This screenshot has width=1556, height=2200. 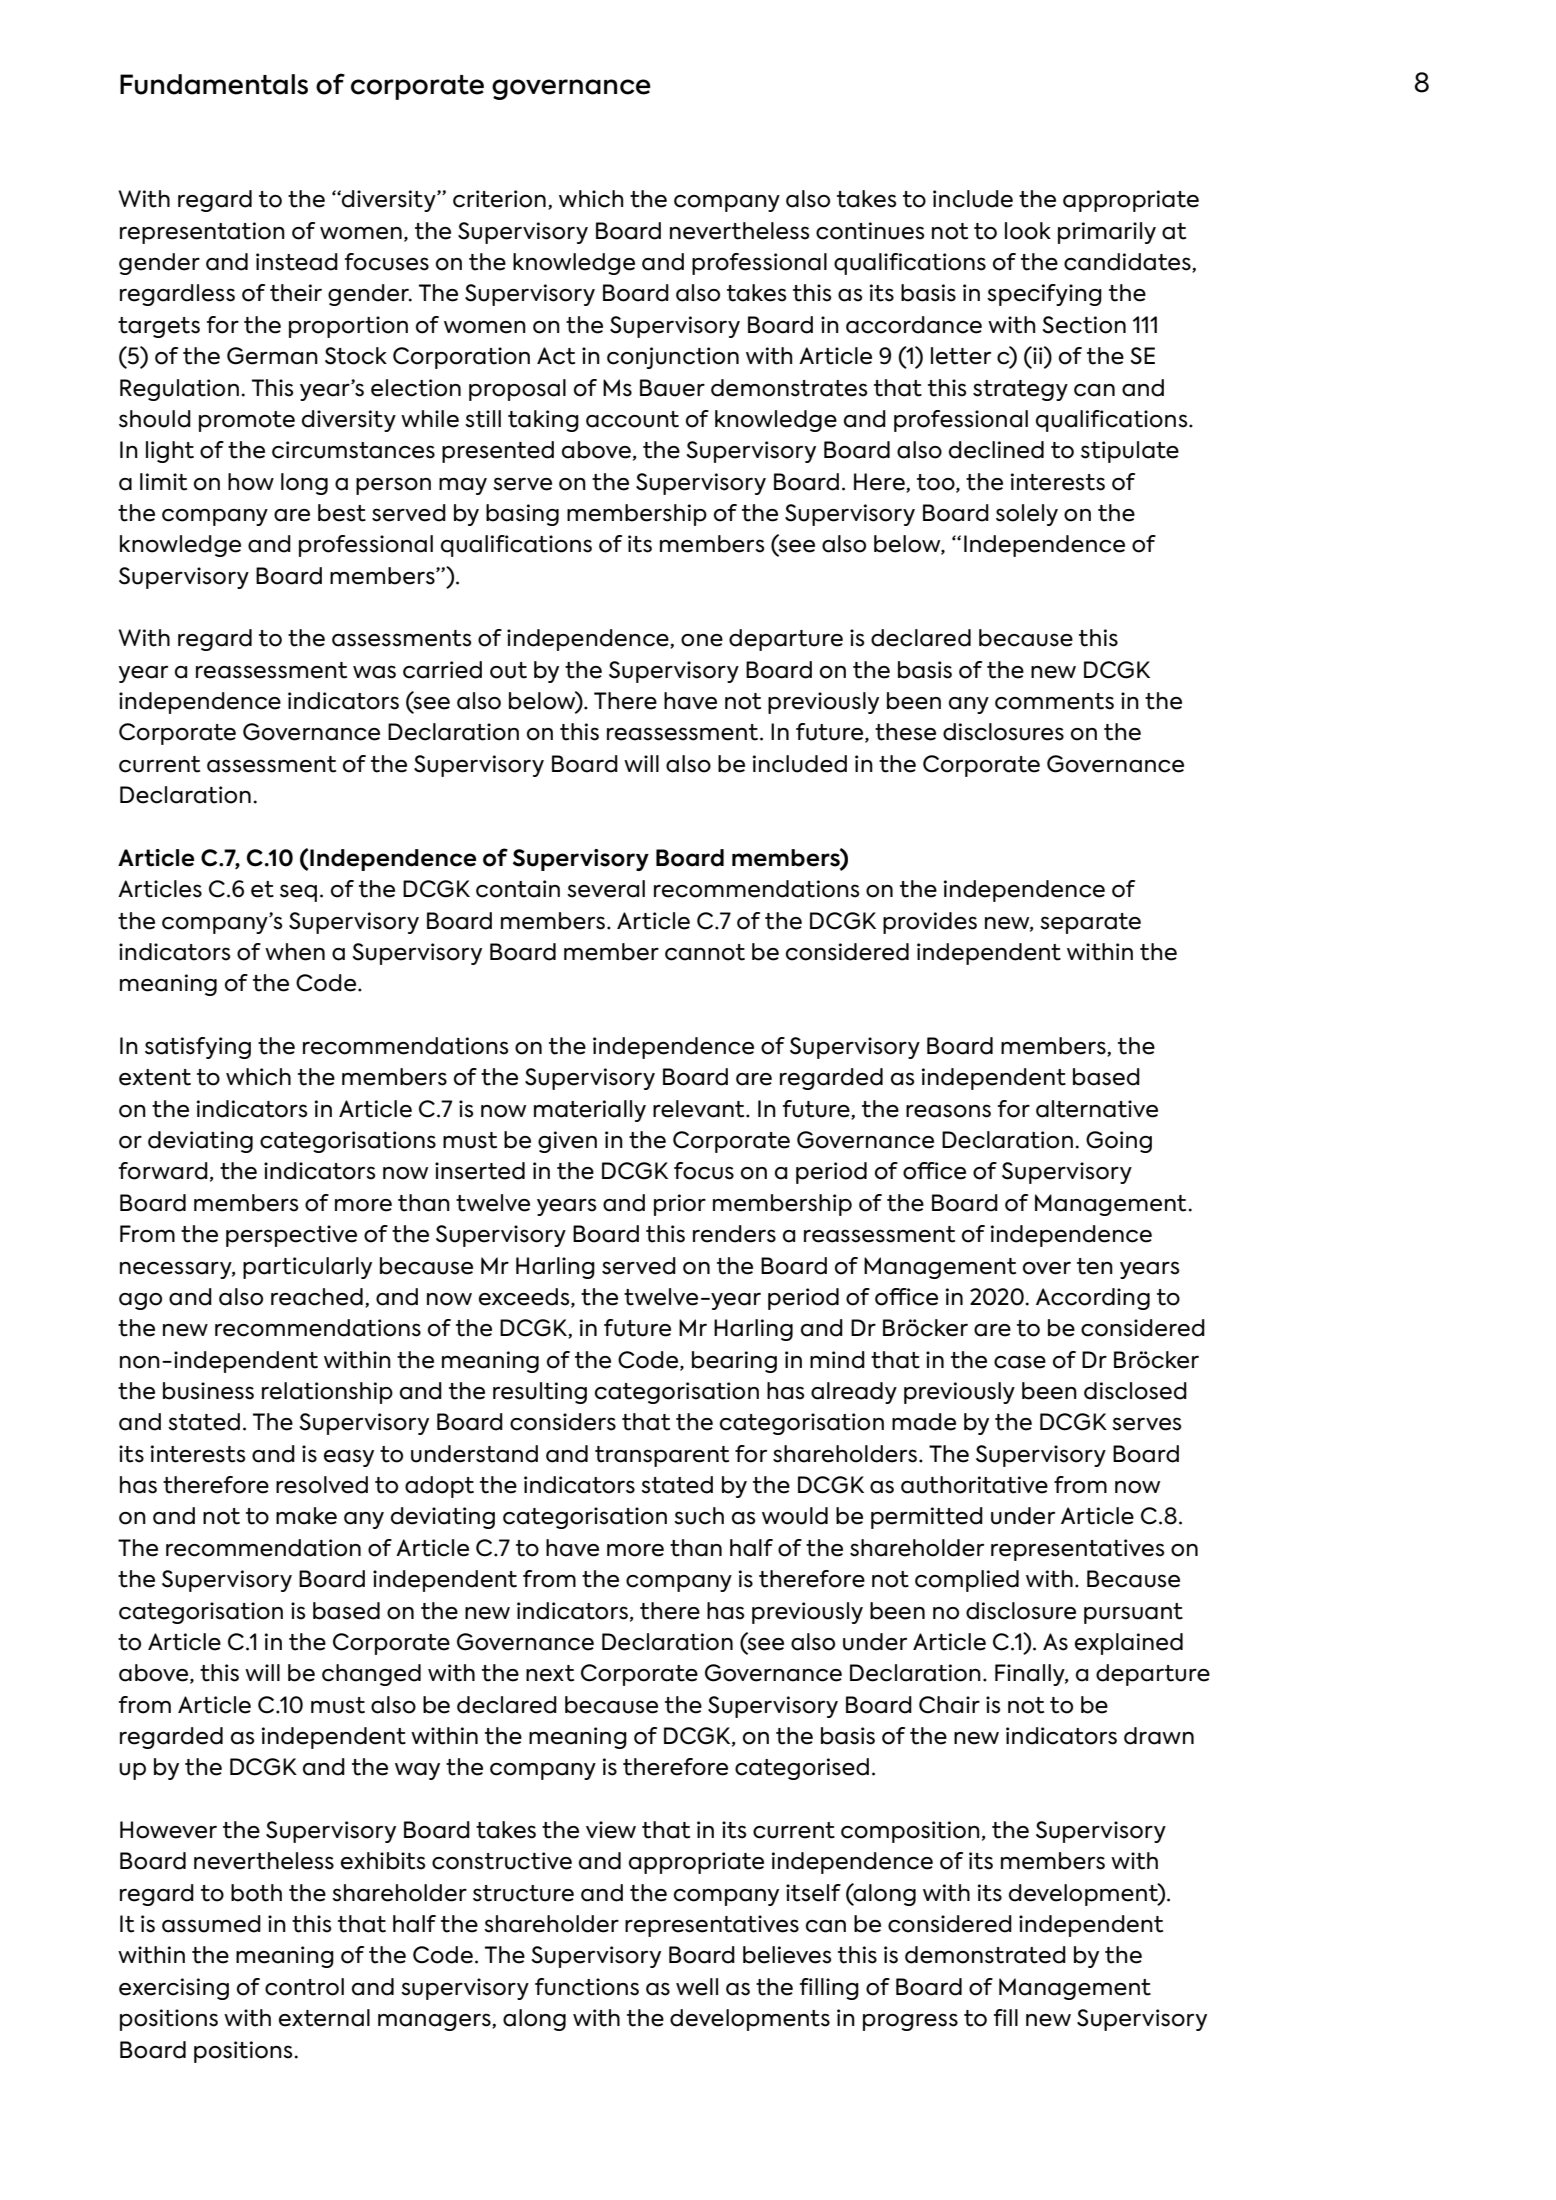 What do you see at coordinates (702, 640) in the screenshot?
I see `one` at bounding box center [702, 640].
